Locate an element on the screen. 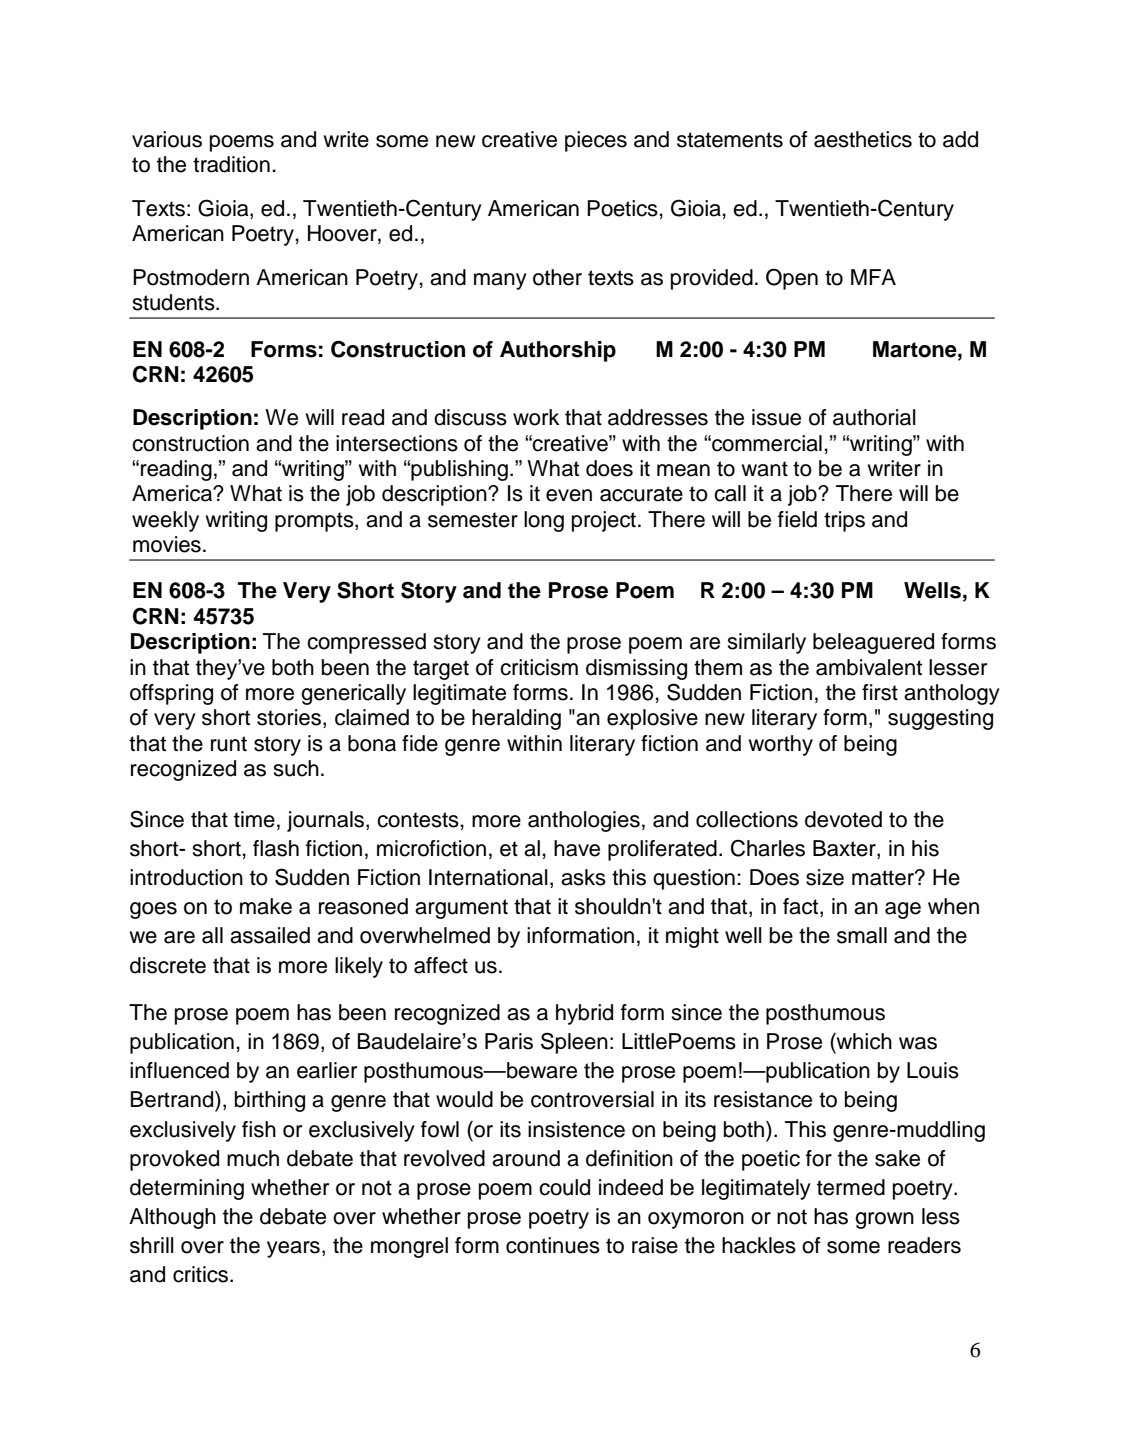  authorial is located at coordinates (874, 417).
